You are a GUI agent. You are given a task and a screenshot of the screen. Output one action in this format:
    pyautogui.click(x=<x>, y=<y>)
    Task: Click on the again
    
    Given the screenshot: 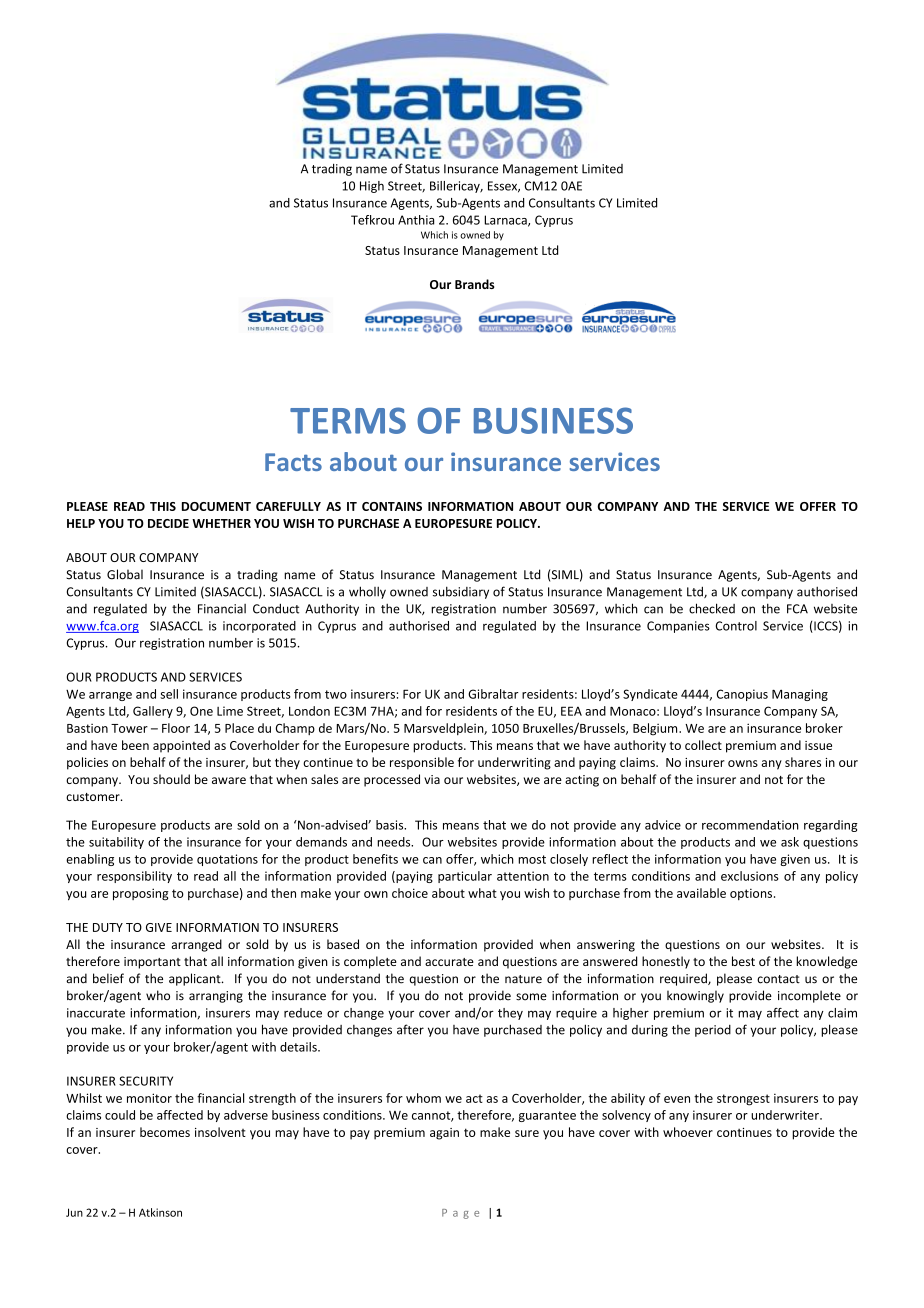 What is the action you would take?
    pyautogui.click(x=444, y=1134)
